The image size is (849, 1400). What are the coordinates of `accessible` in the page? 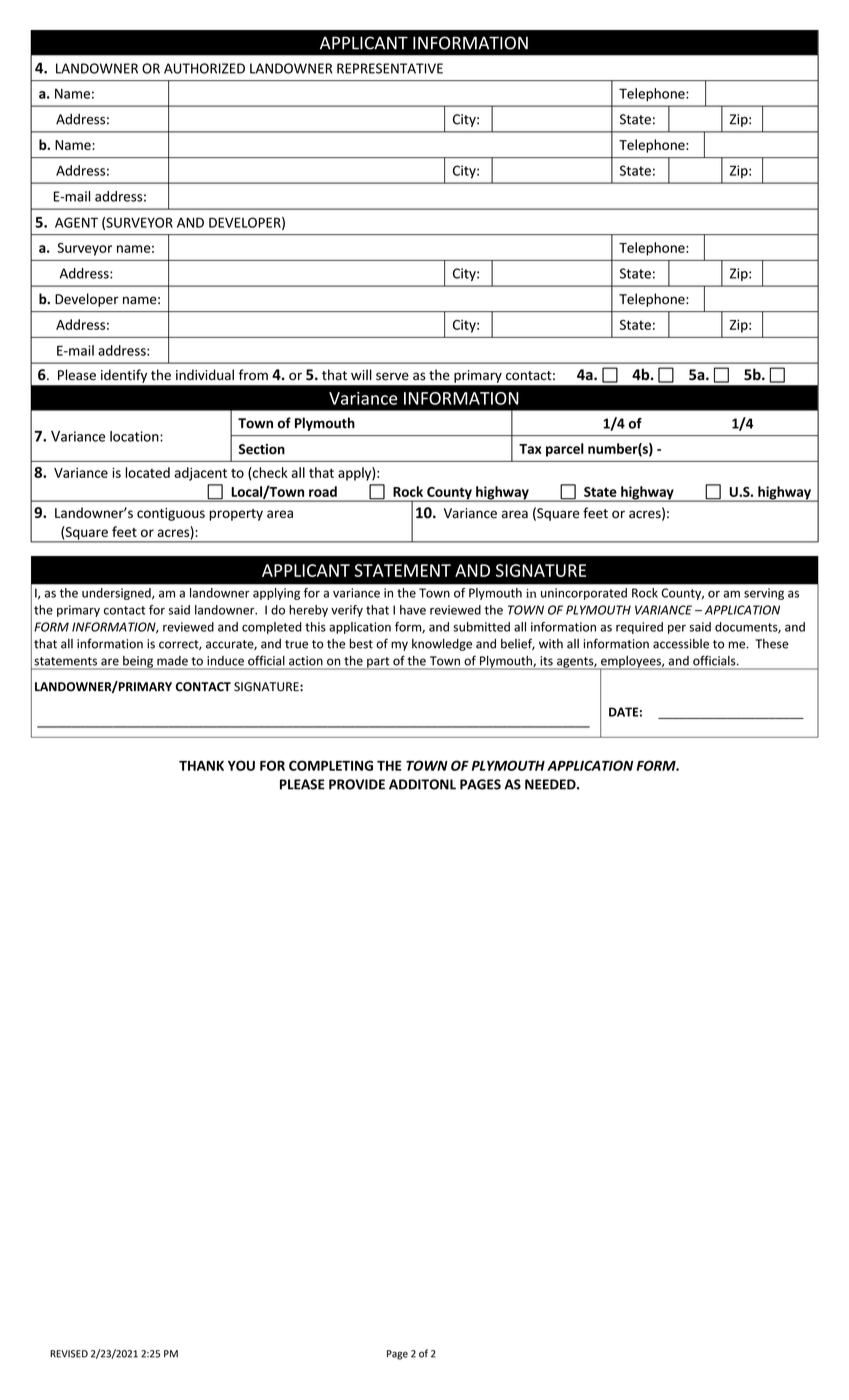 It's located at (681, 644).
